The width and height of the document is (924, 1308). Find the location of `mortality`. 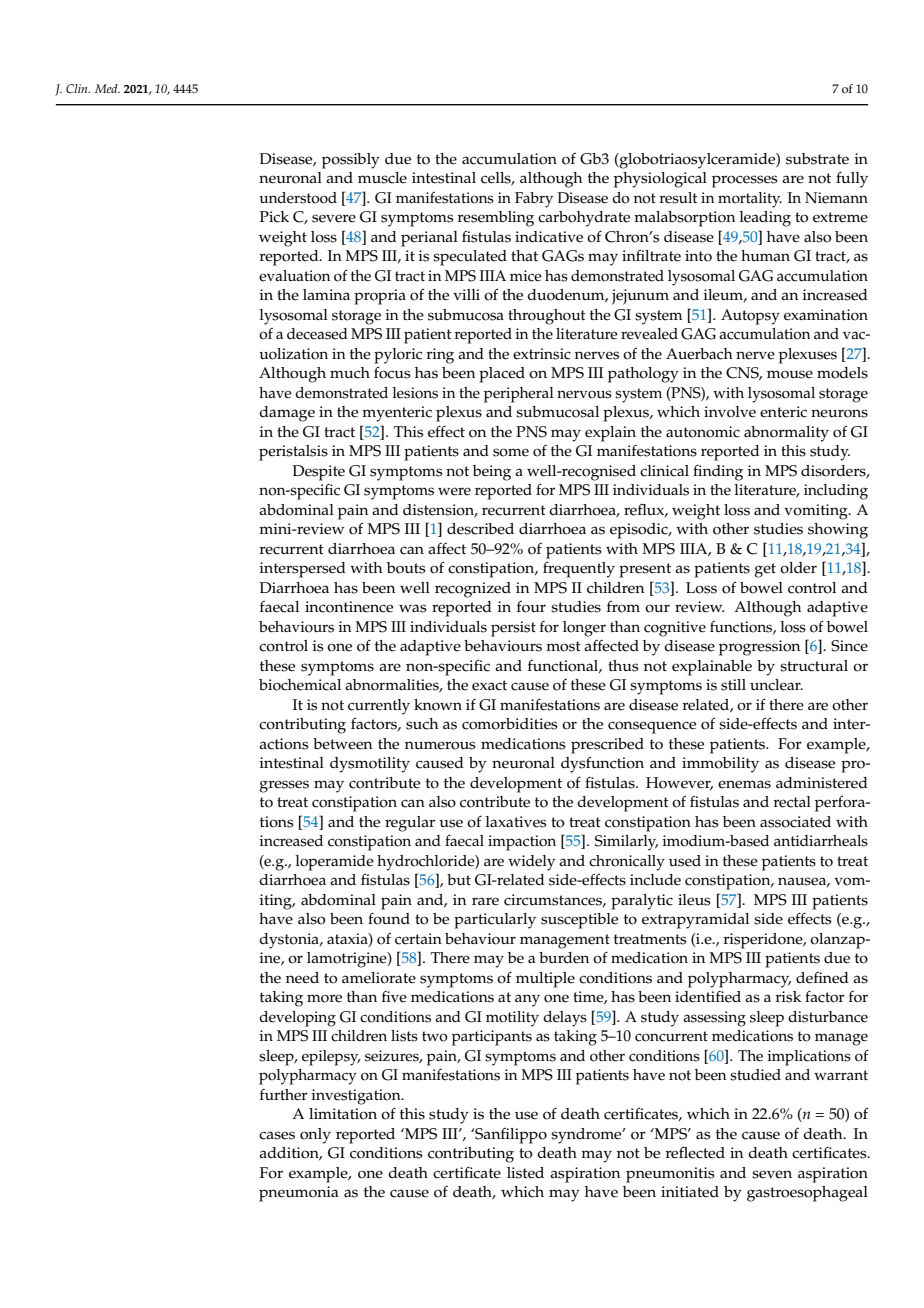

mortality is located at coordinates (750, 200).
